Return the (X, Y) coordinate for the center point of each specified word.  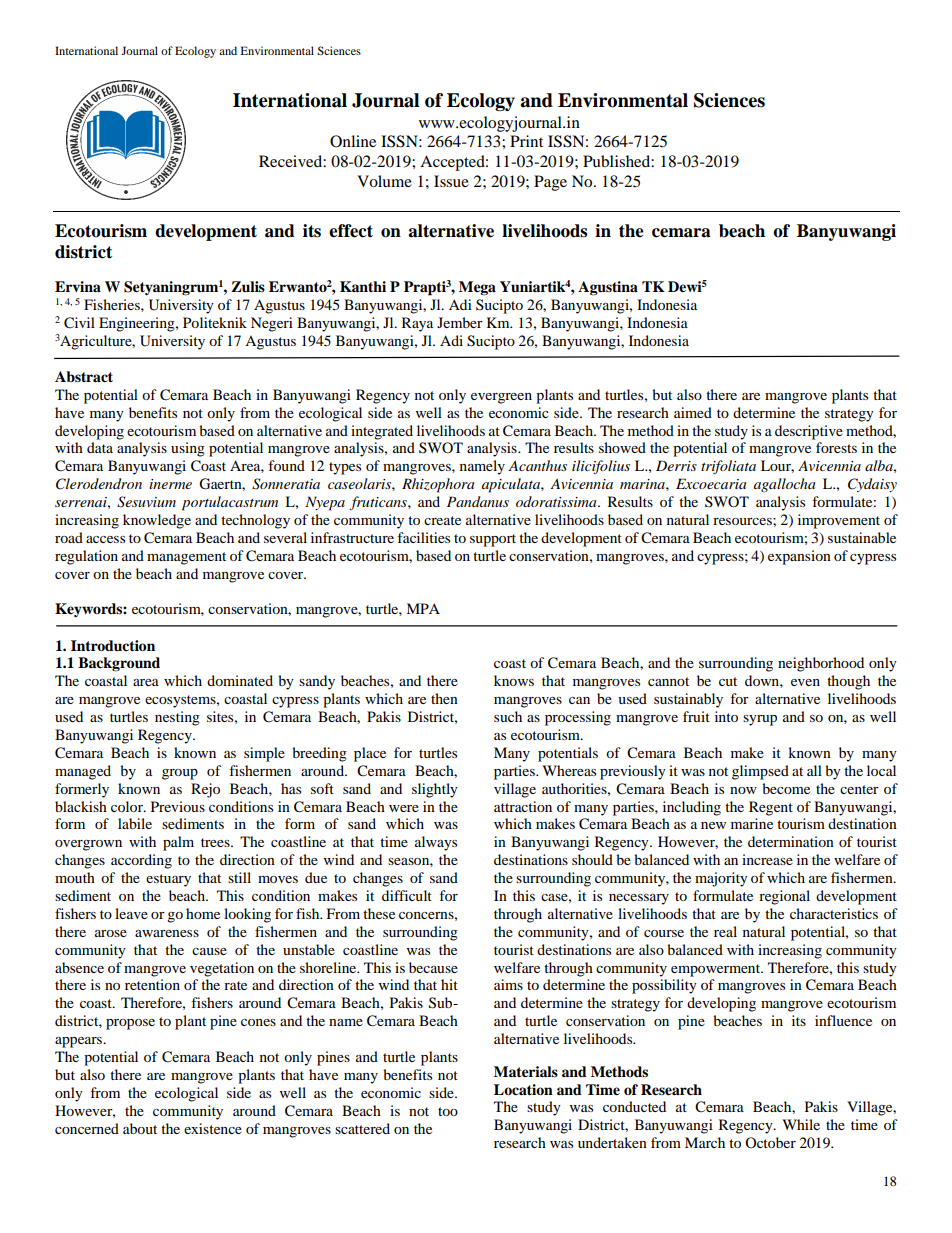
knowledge (157, 521)
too (448, 1111)
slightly (435, 790)
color (128, 806)
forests (836, 447)
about (140, 1128)
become (786, 788)
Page (550, 183)
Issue (451, 181)
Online (353, 141)
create (442, 520)
